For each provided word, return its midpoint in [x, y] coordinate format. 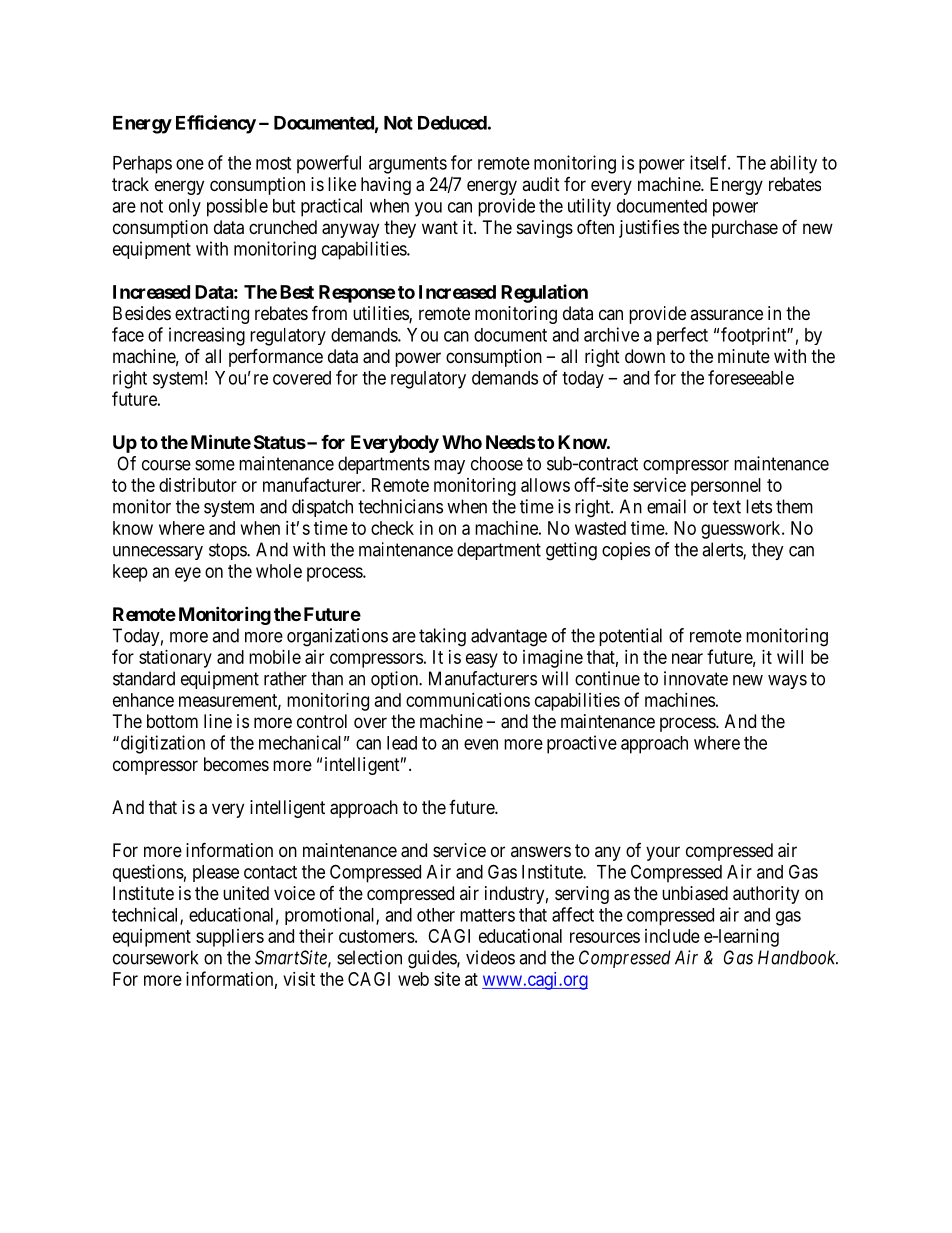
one [190, 164]
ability [793, 164]
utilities [381, 314]
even [481, 744]
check [392, 528]
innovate [696, 678]
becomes [236, 764]
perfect [682, 336]
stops [228, 551]
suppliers [230, 938]
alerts [723, 550]
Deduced [452, 123]
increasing [207, 336]
